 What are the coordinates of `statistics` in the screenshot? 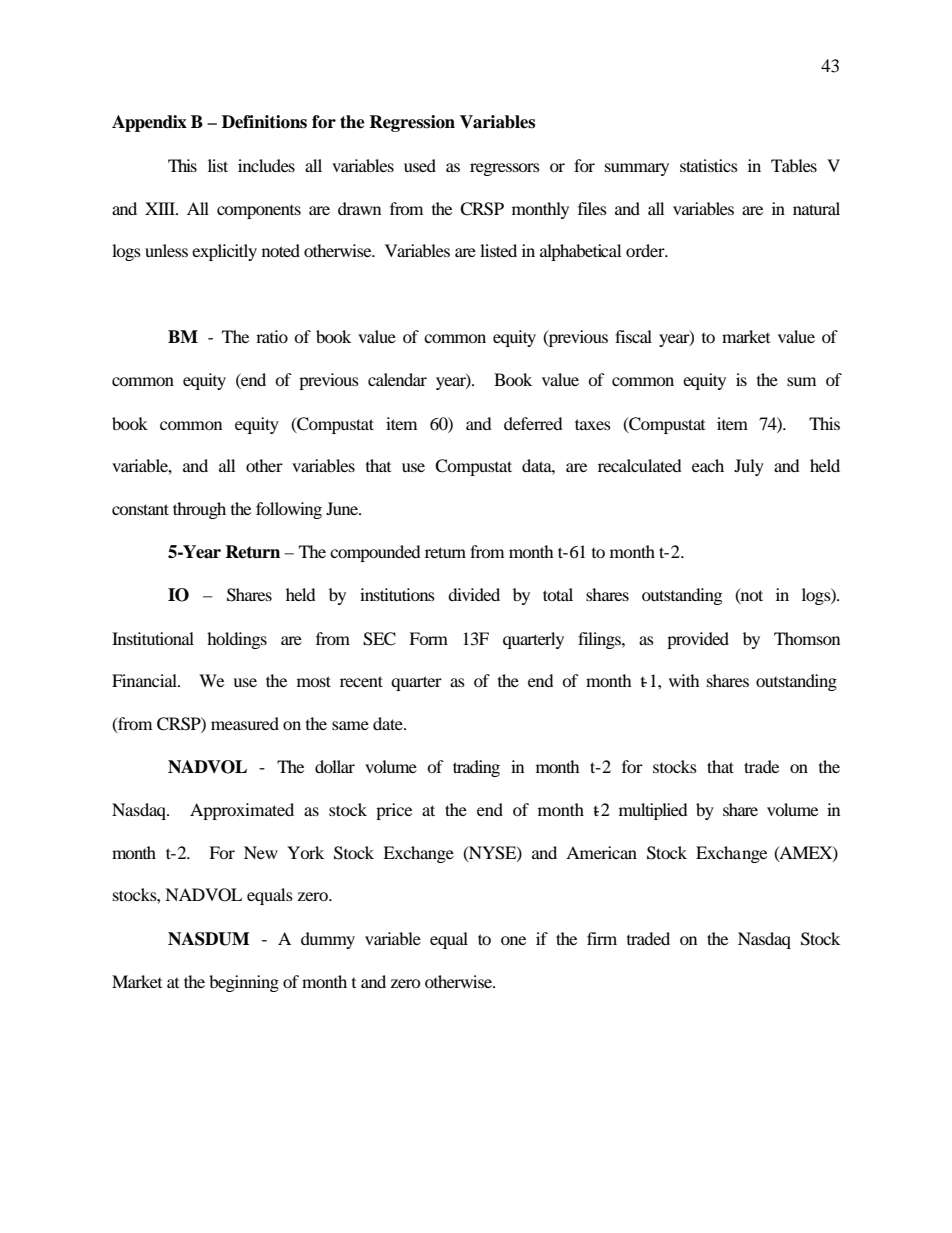 It's located at (709, 165).
